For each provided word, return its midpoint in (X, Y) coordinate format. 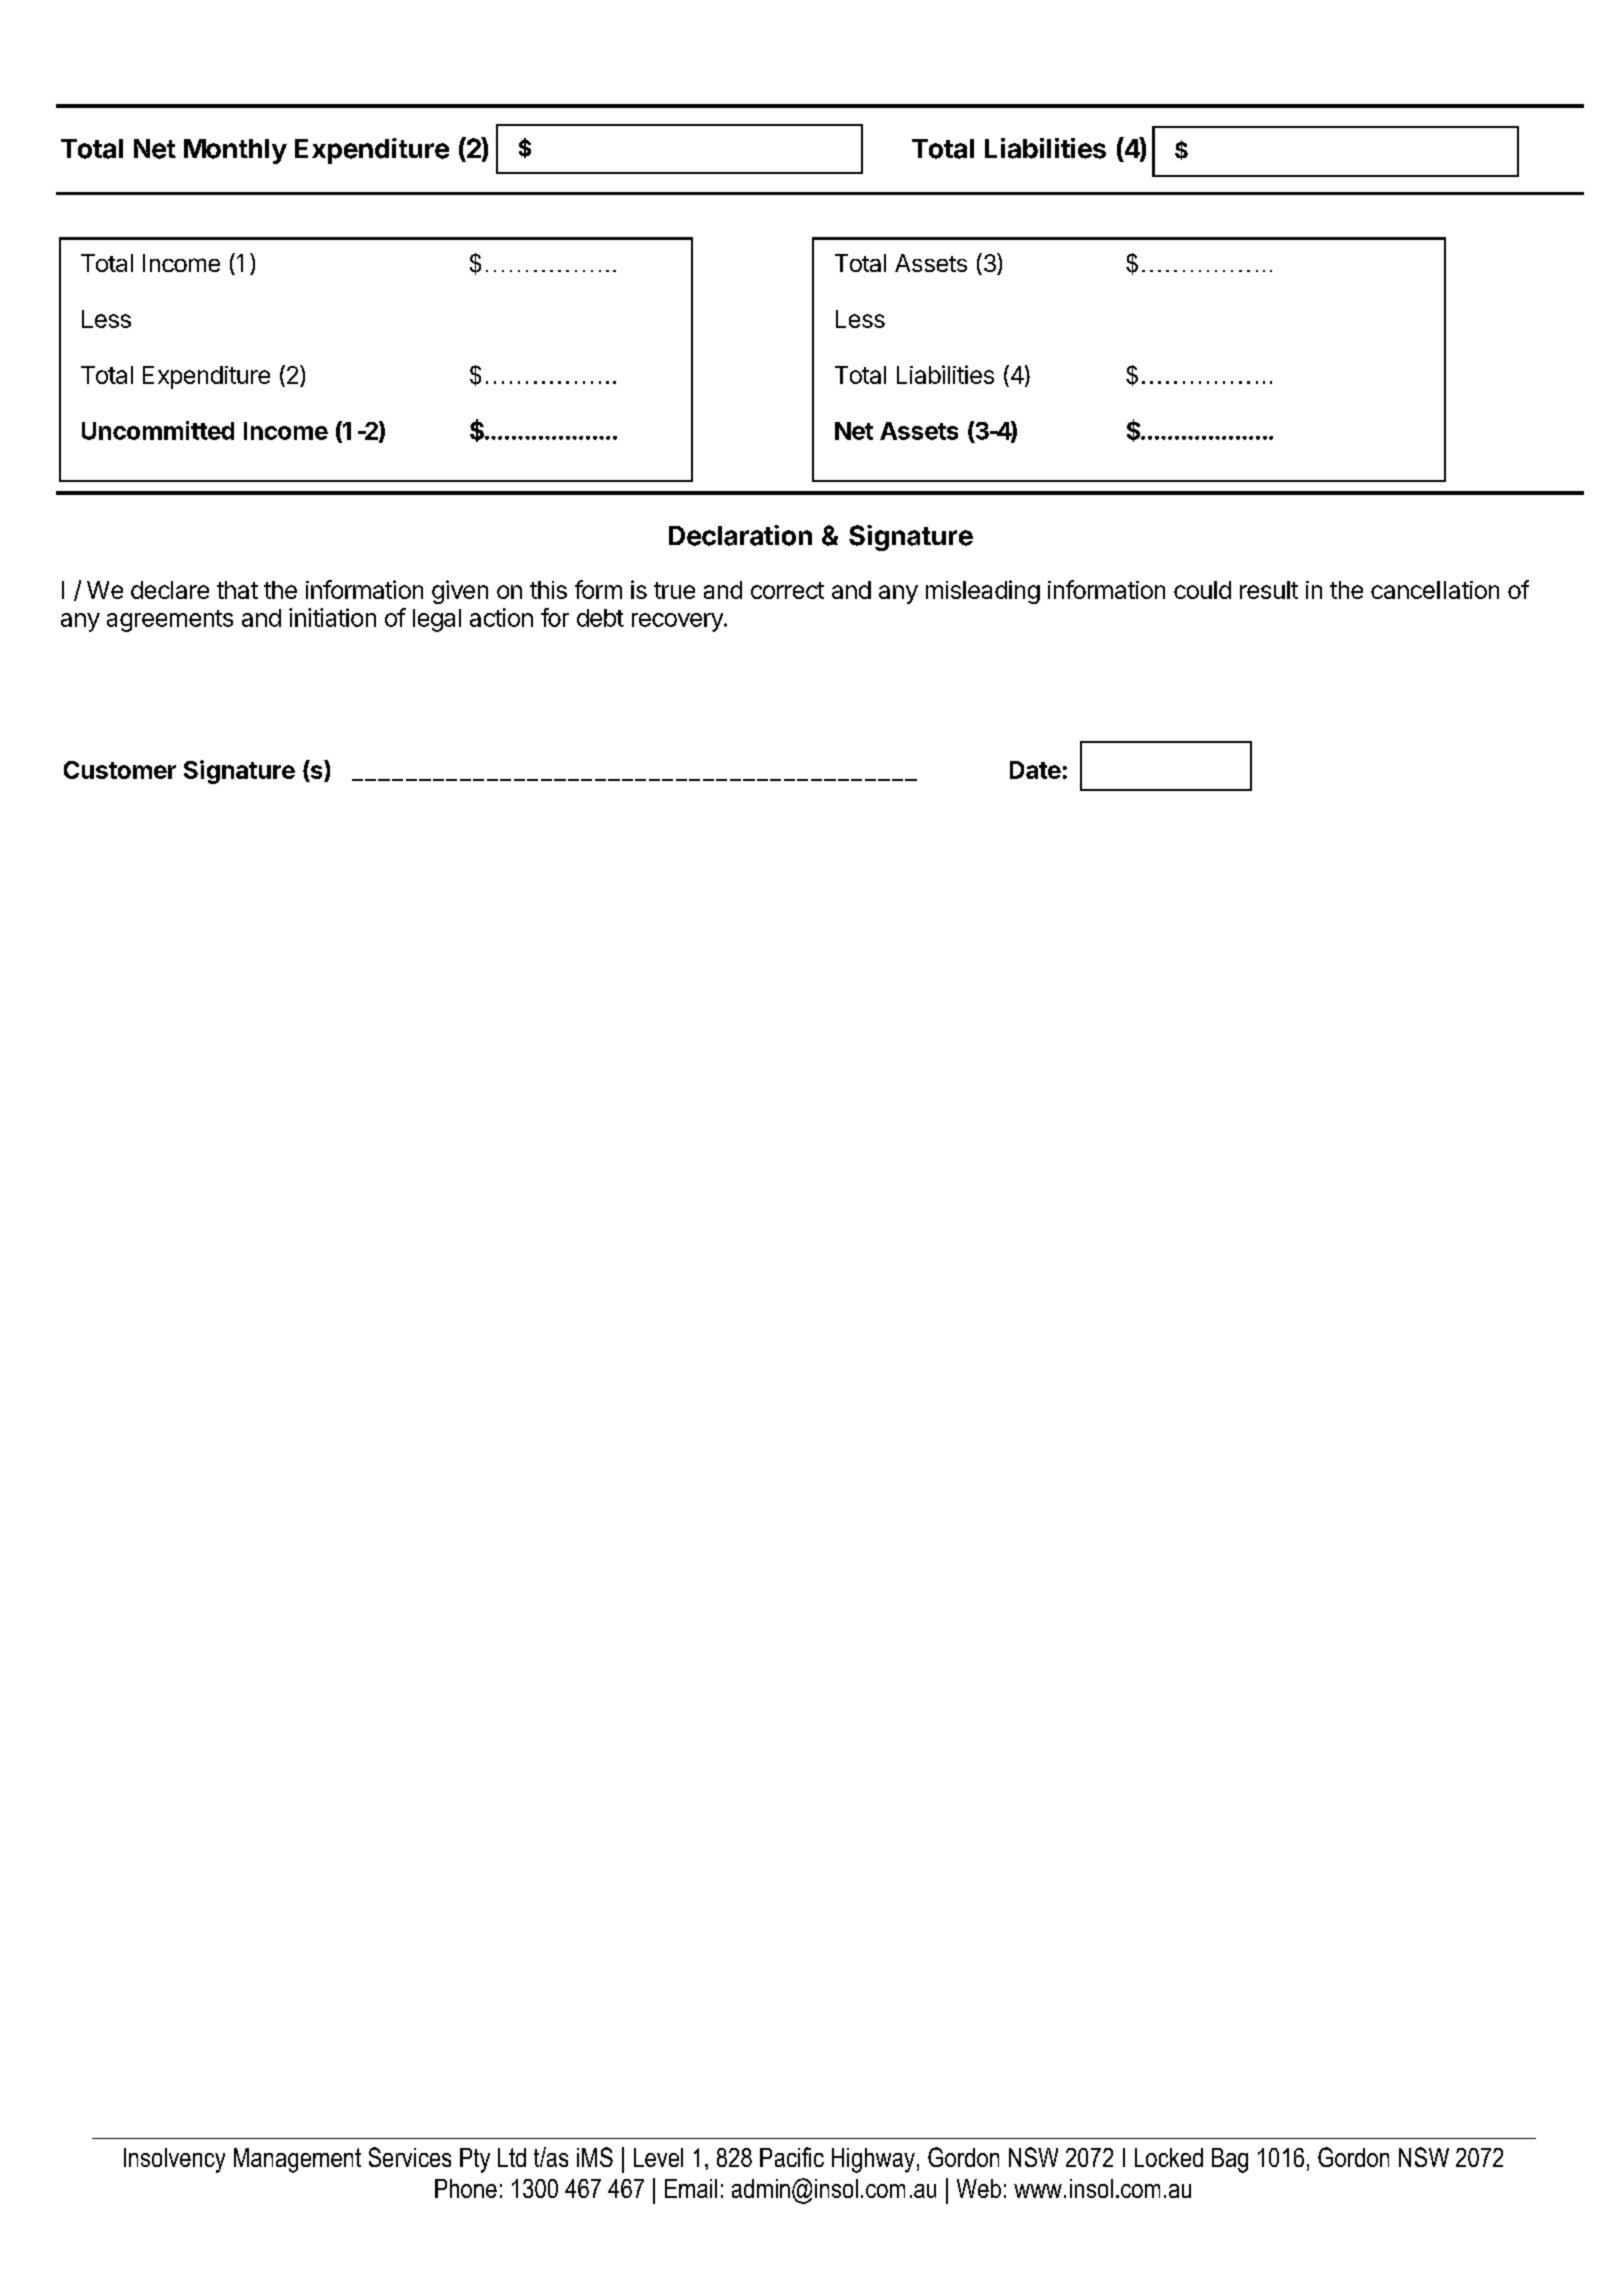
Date (1035, 770)
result (1269, 590)
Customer (120, 770)
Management (297, 2160)
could (1202, 590)
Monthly (235, 151)
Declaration (740, 535)
